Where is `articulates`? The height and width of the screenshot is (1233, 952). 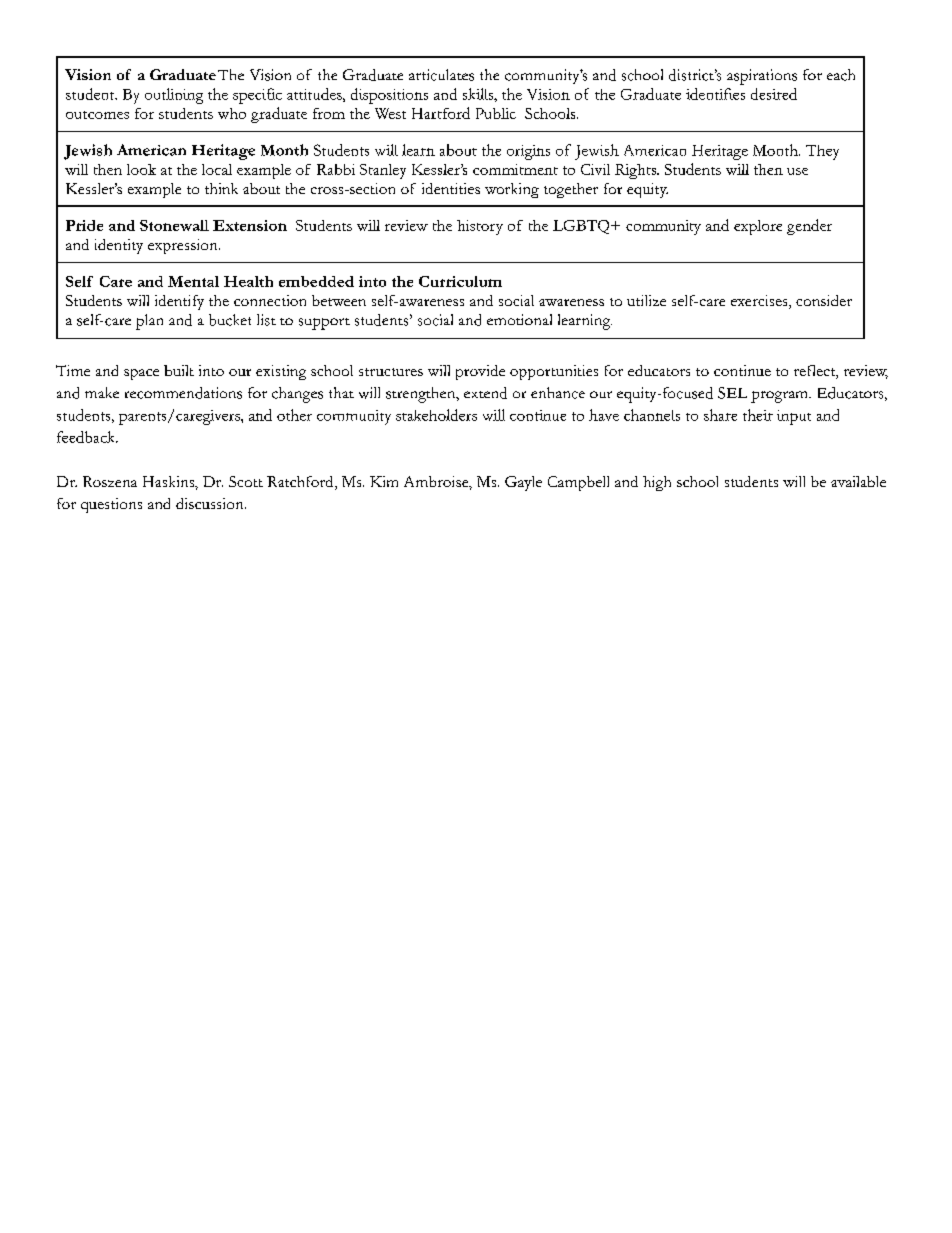
articulates is located at coordinates (441, 75).
